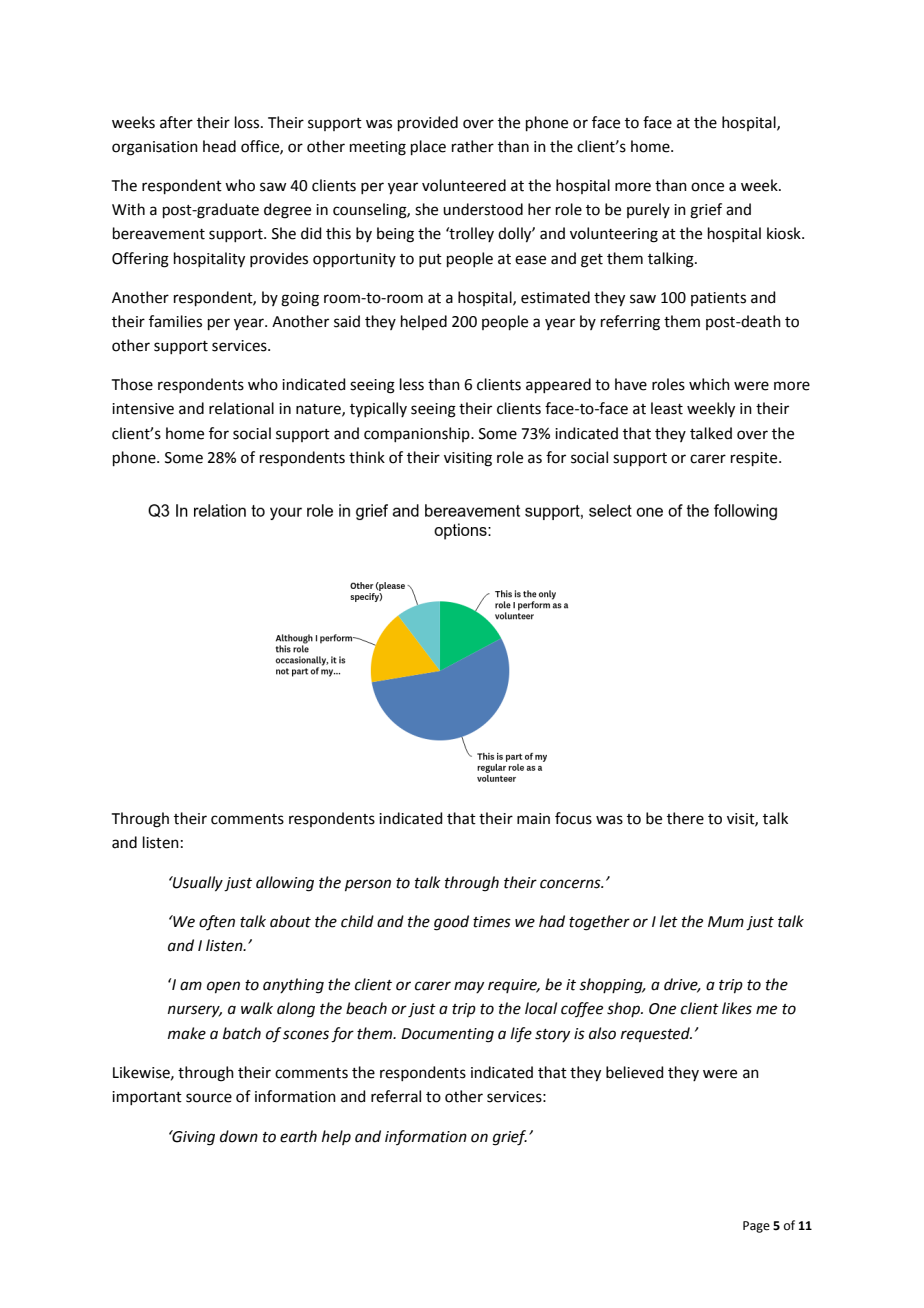 Image resolution: width=924 pixels, height=1308 pixels. What do you see at coordinates (648, 210) in the screenshot?
I see `purely` at bounding box center [648, 210].
